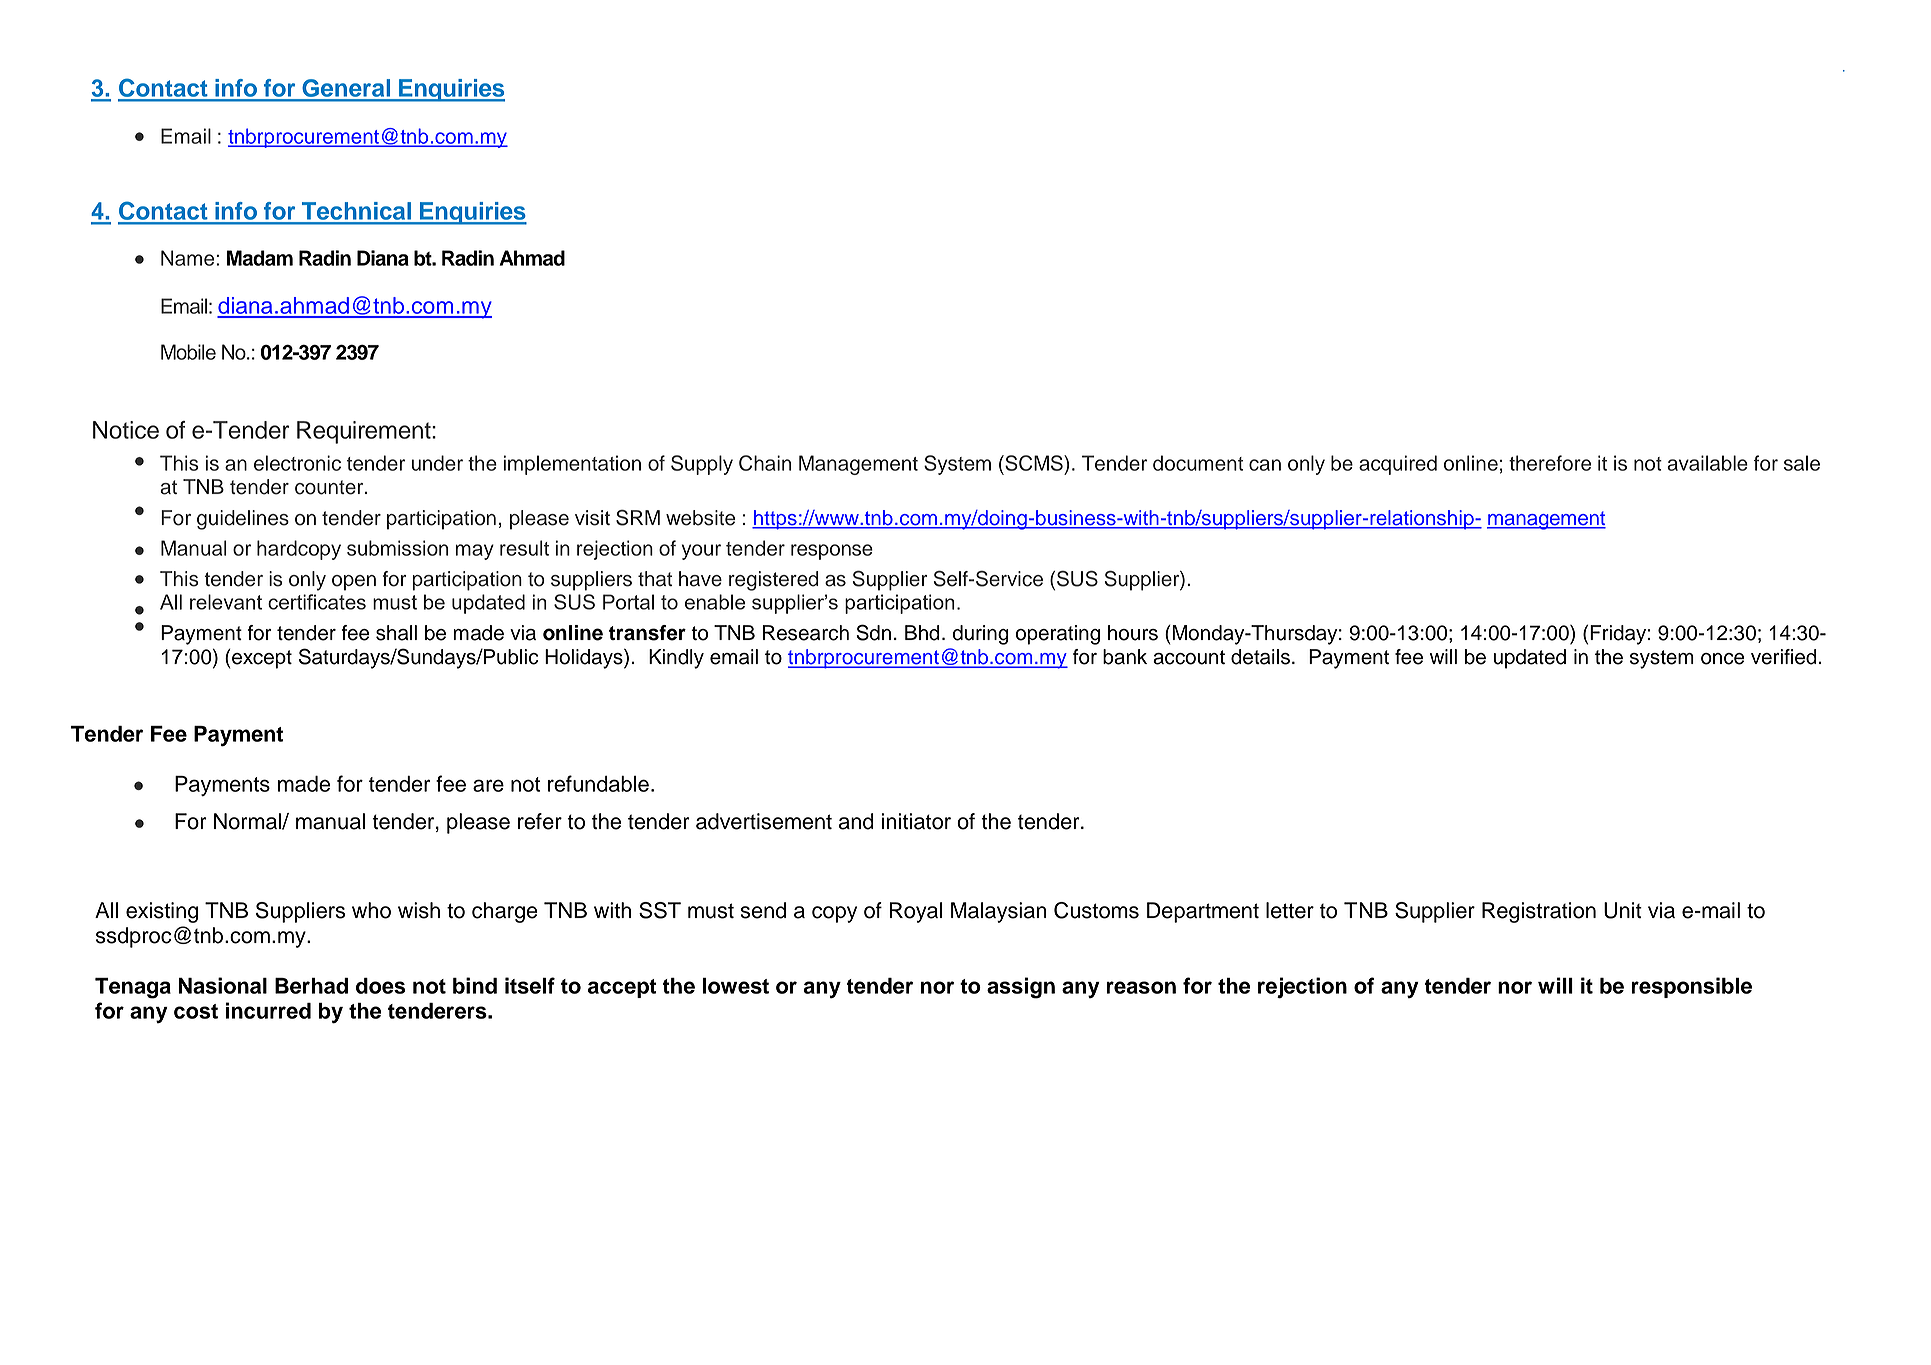  What do you see at coordinates (346, 89) in the page?
I see `General` at bounding box center [346, 89].
